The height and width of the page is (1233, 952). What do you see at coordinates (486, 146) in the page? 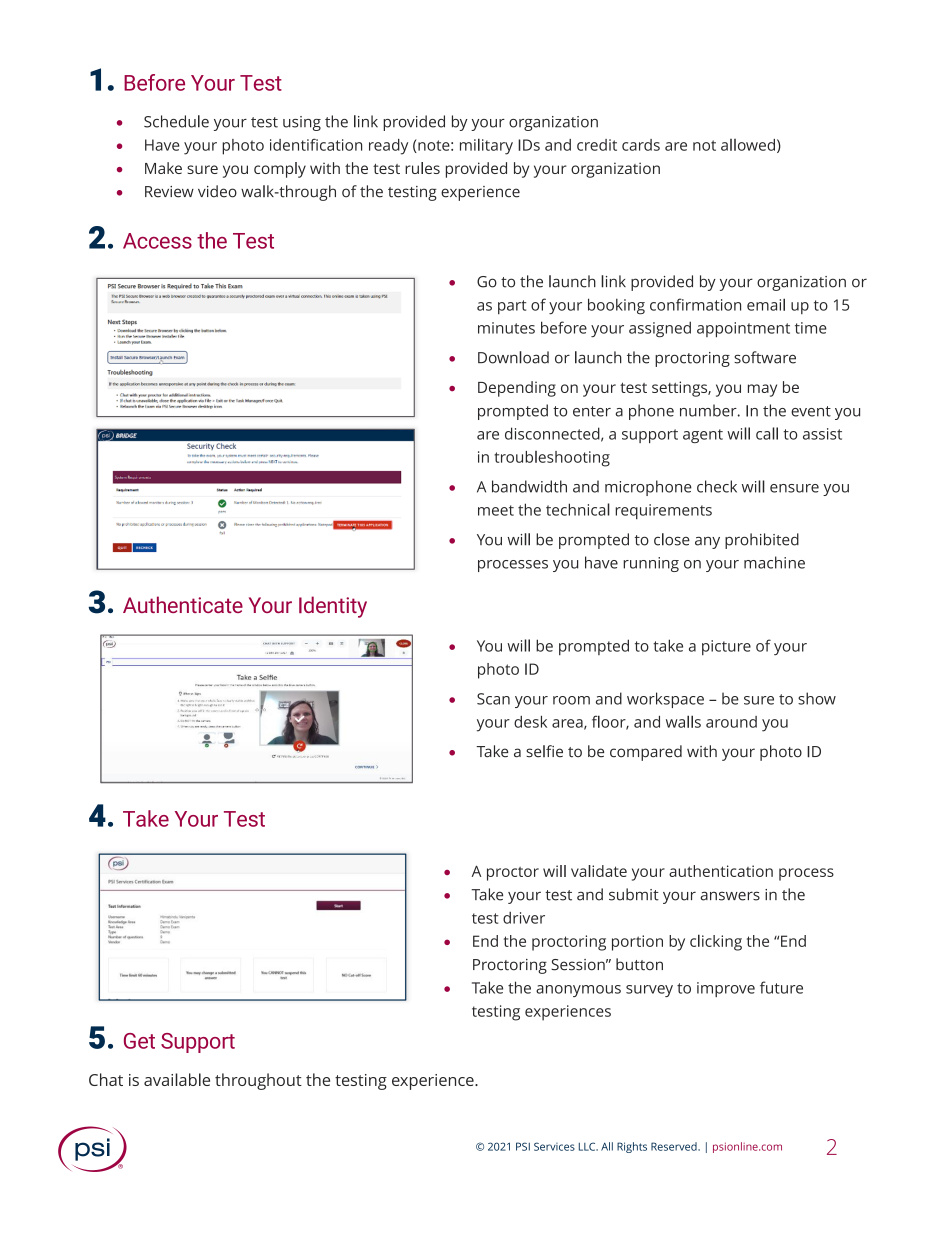
I see `military` at bounding box center [486, 146].
